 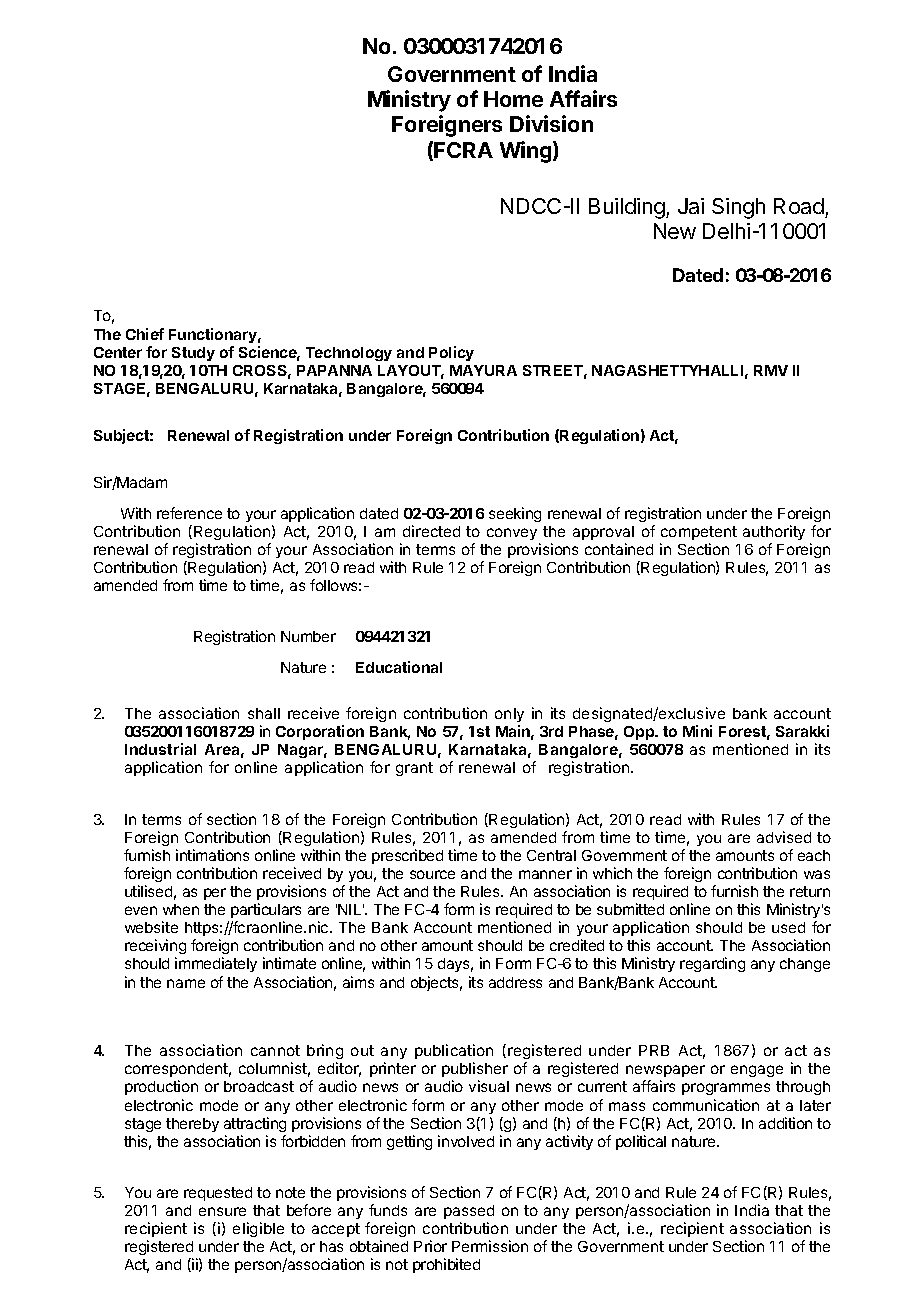 What do you see at coordinates (264, 713) in the page?
I see `shall` at bounding box center [264, 713].
